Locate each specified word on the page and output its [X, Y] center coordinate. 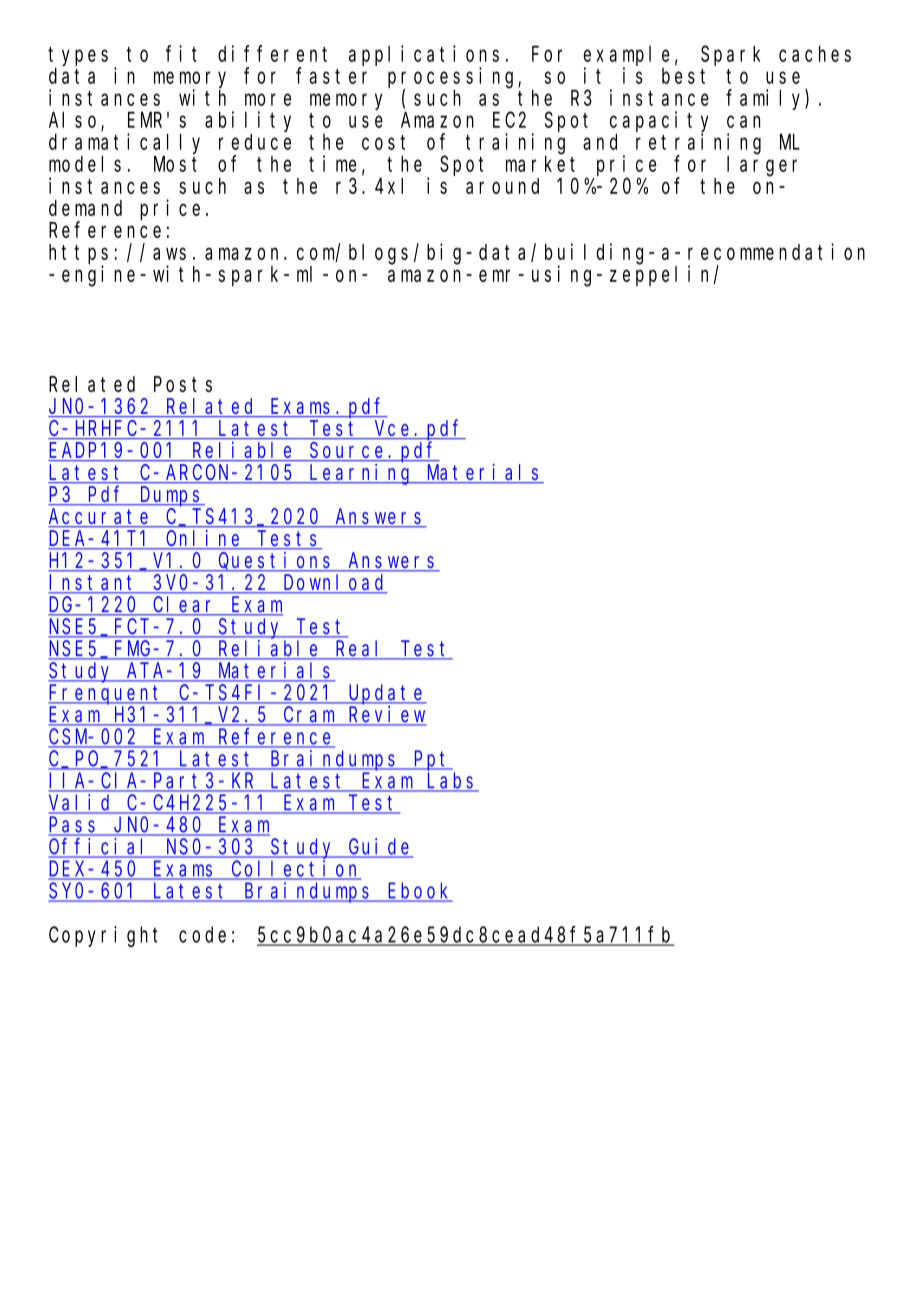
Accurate [101, 518]
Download [334, 583]
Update [386, 694]
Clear [185, 605]
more [268, 99]
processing [453, 78]
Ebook [419, 891]
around [502, 186]
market [540, 164]
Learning [361, 474]
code [202, 934]
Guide [380, 847]
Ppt [432, 761]
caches [815, 53]
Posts [183, 384]
